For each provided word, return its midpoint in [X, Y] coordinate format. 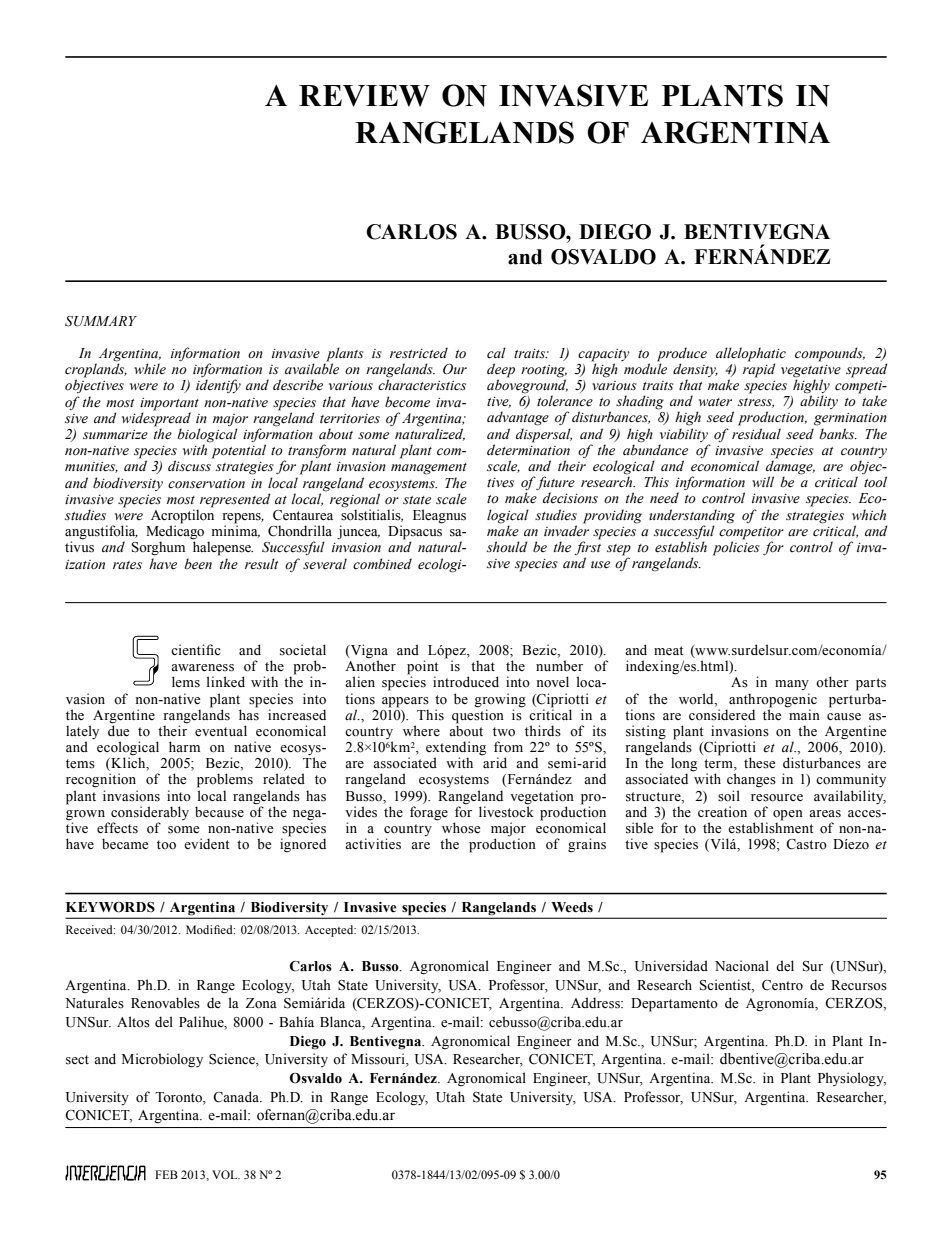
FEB [166, 1174]
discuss [189, 466]
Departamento [674, 1005]
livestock [506, 811]
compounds [830, 354]
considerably [150, 814]
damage [790, 467]
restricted [419, 353]
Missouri [379, 1060]
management [429, 469]
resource [777, 798]
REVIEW [364, 96]
